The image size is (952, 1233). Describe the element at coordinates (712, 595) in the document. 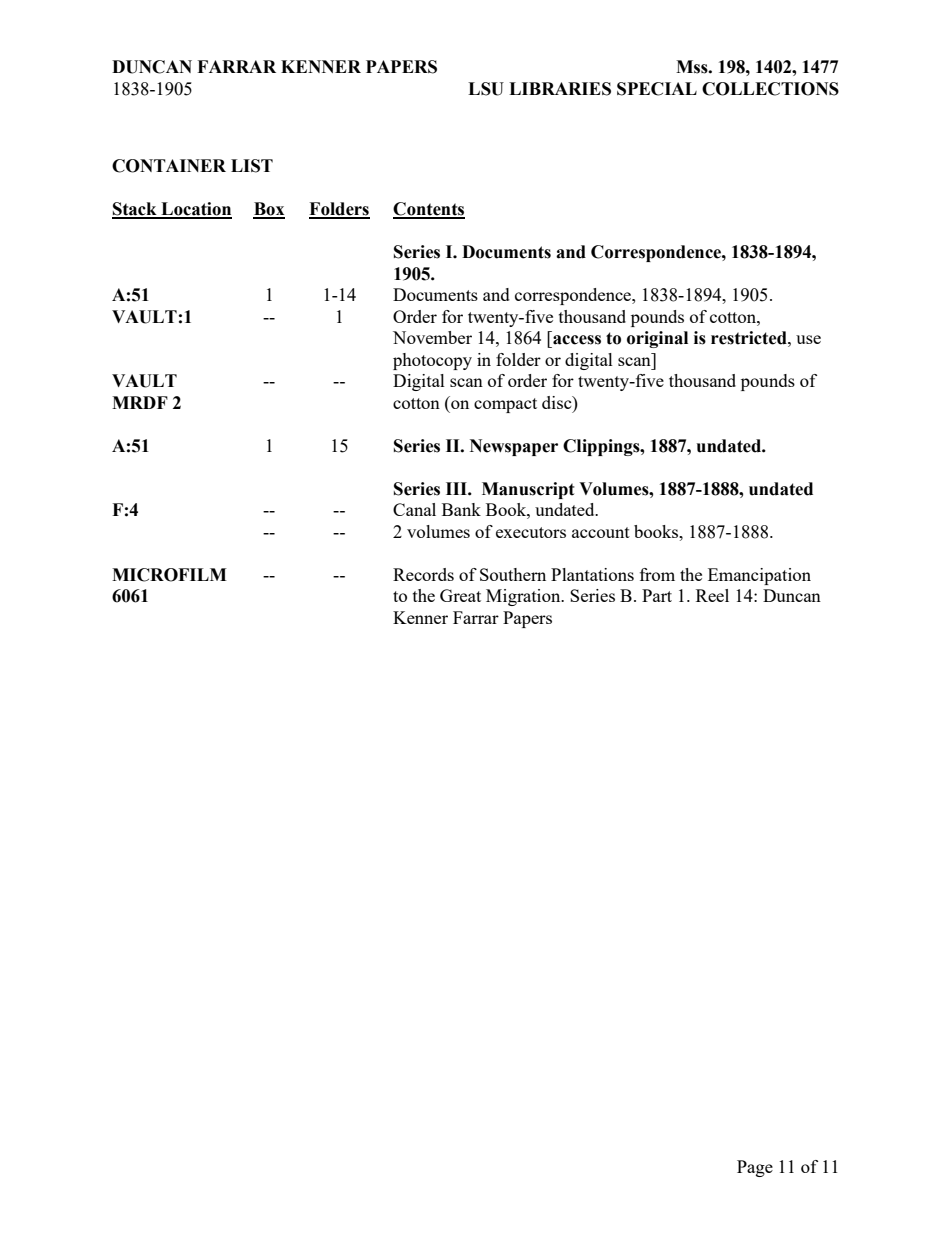

I see `Reel` at that location.
